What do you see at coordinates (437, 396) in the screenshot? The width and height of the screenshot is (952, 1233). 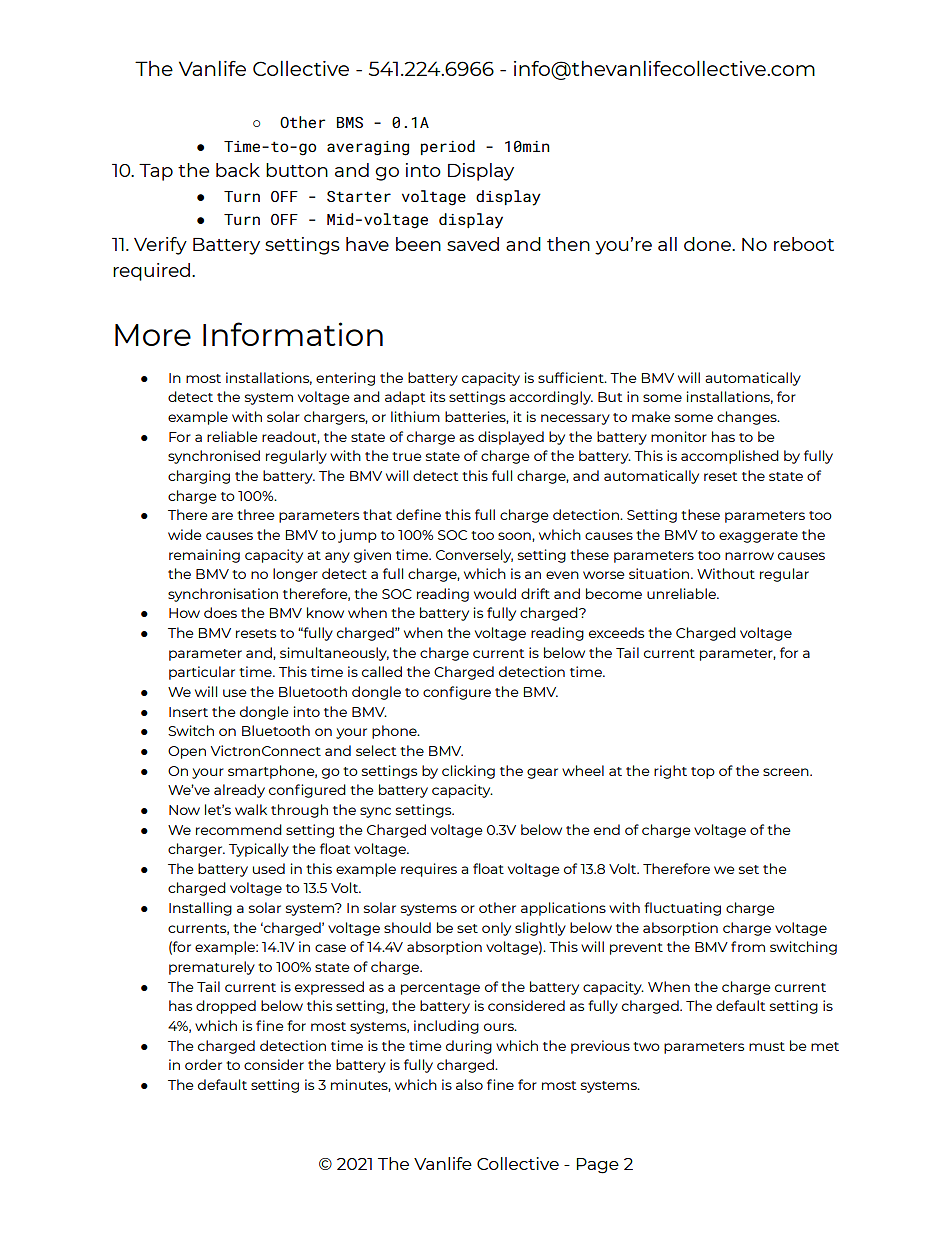 I see `its` at bounding box center [437, 396].
